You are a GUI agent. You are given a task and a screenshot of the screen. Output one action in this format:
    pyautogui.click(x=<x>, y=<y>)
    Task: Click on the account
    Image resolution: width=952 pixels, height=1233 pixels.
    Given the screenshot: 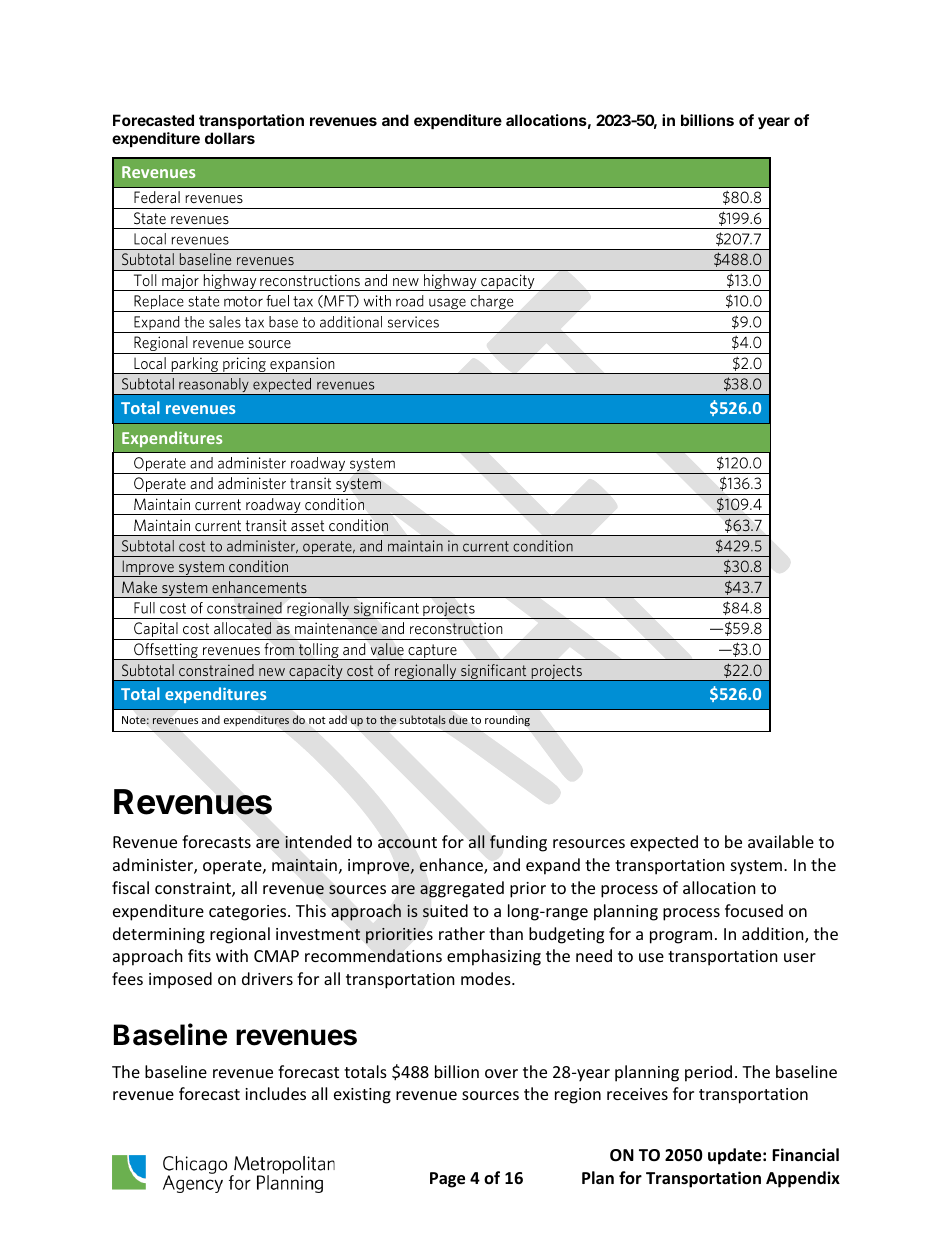 What is the action you would take?
    pyautogui.click(x=407, y=843)
